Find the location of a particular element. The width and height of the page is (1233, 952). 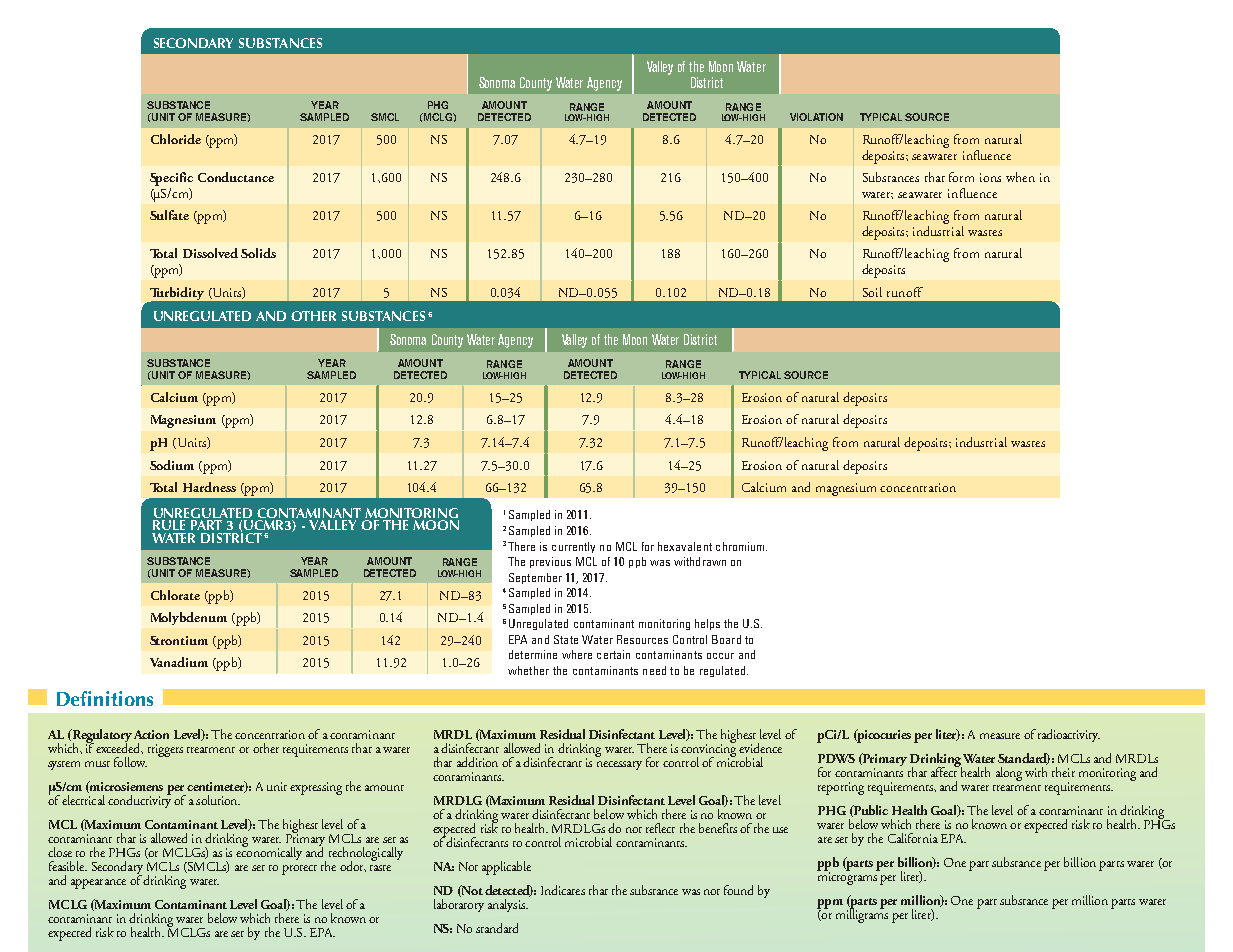

Chloride is located at coordinates (176, 139).
